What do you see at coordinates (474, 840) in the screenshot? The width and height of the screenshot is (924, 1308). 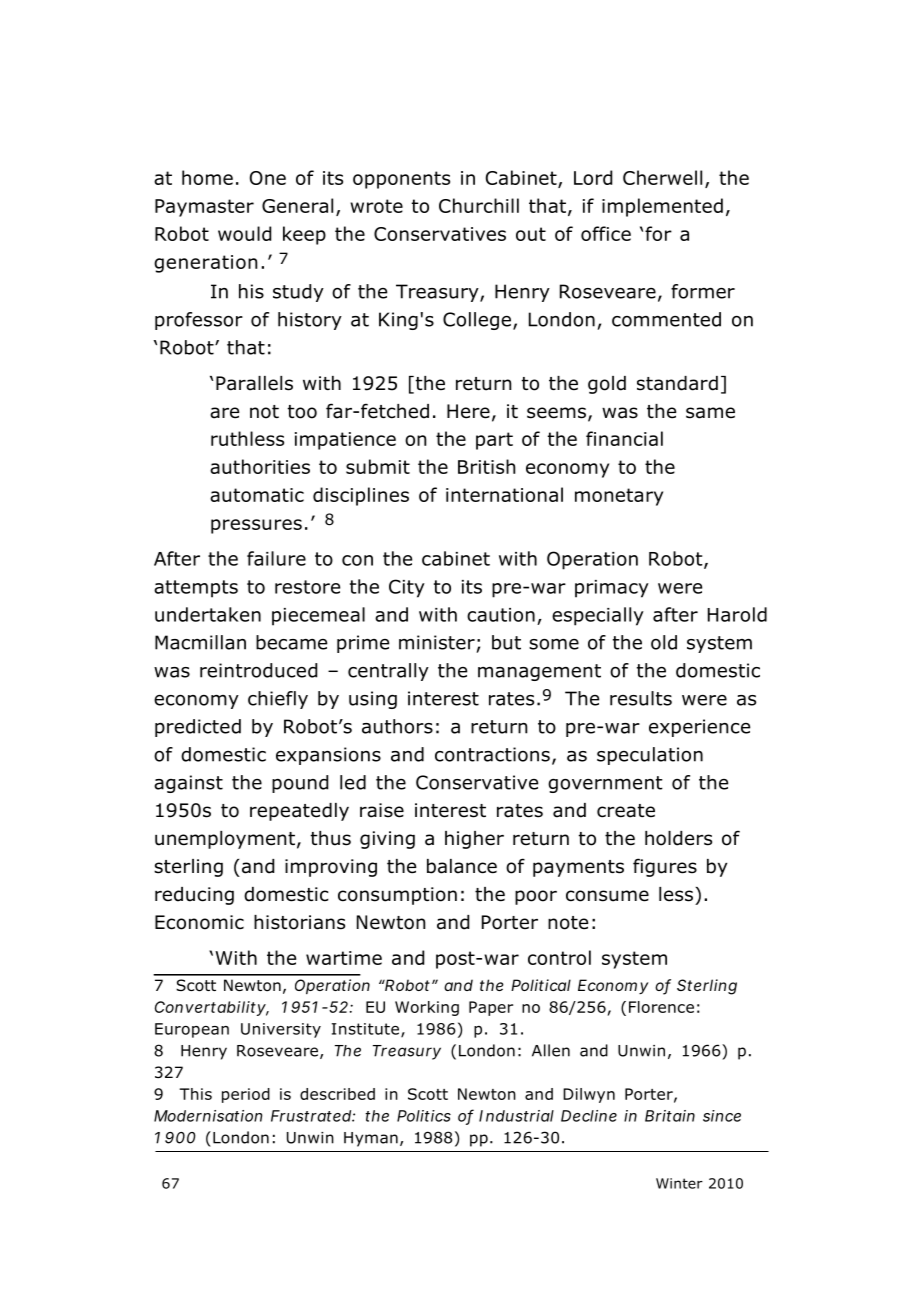 I see `higher` at bounding box center [474, 840].
